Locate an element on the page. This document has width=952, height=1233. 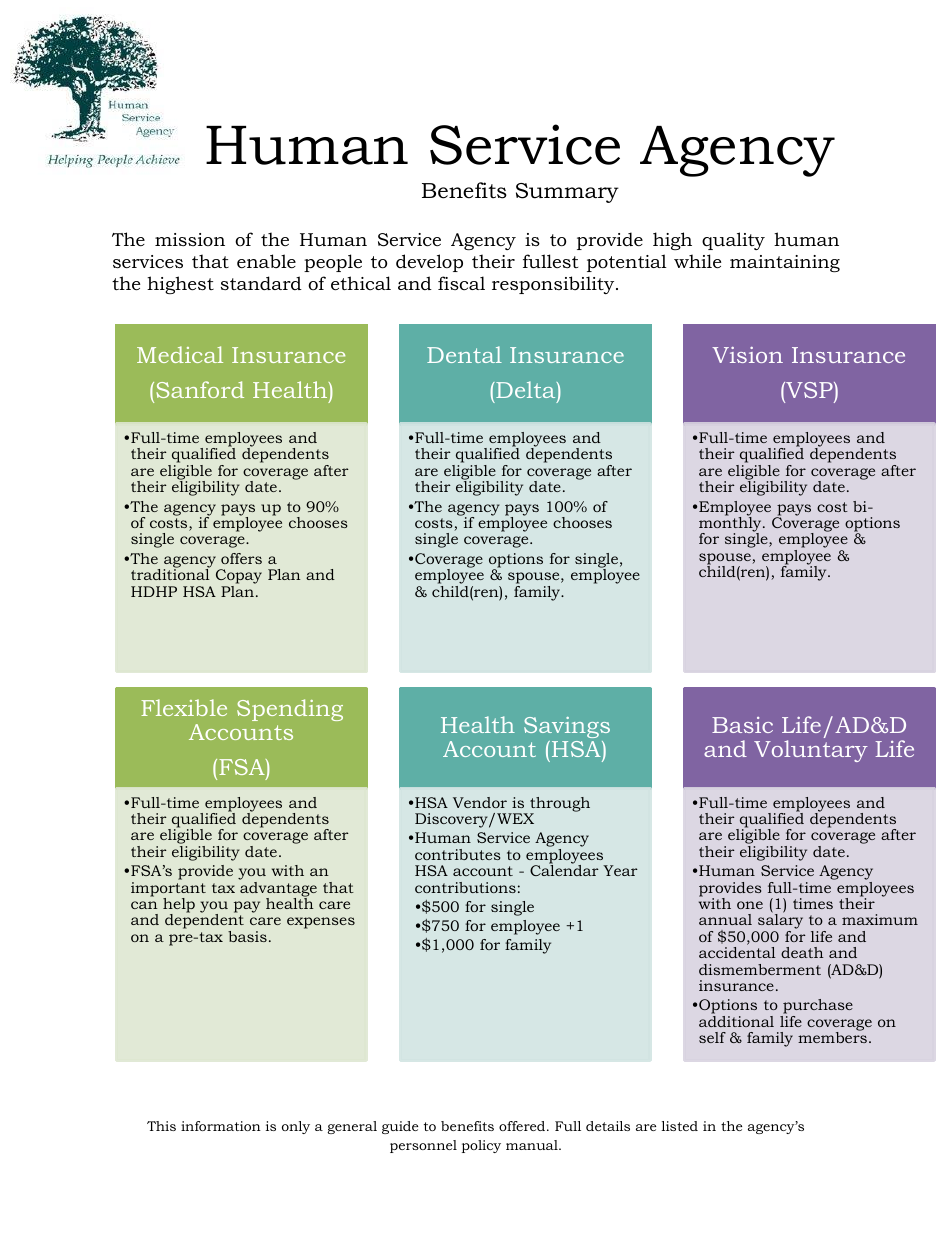
offers is located at coordinates (241, 558).
